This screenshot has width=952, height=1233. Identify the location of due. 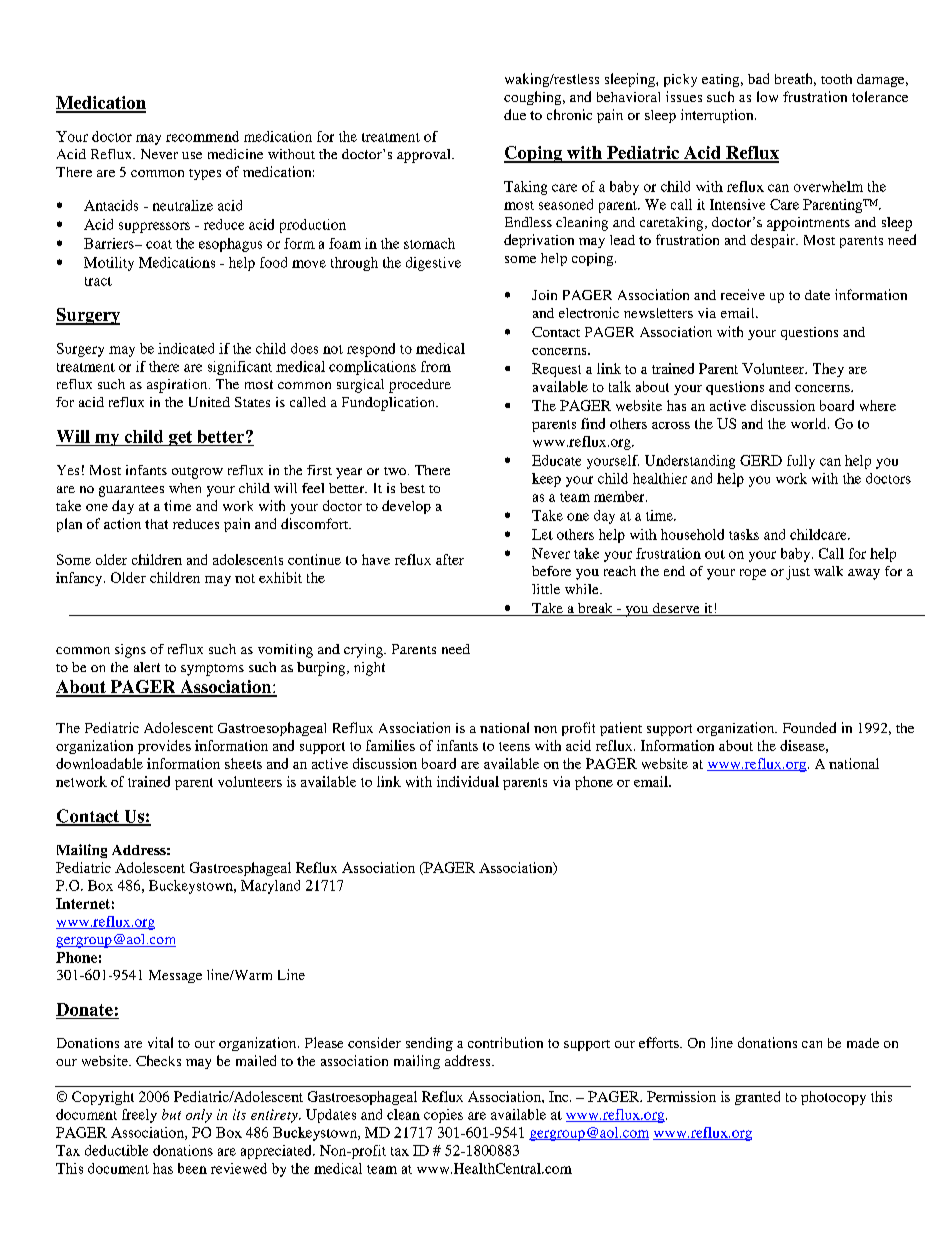
(515, 114).
